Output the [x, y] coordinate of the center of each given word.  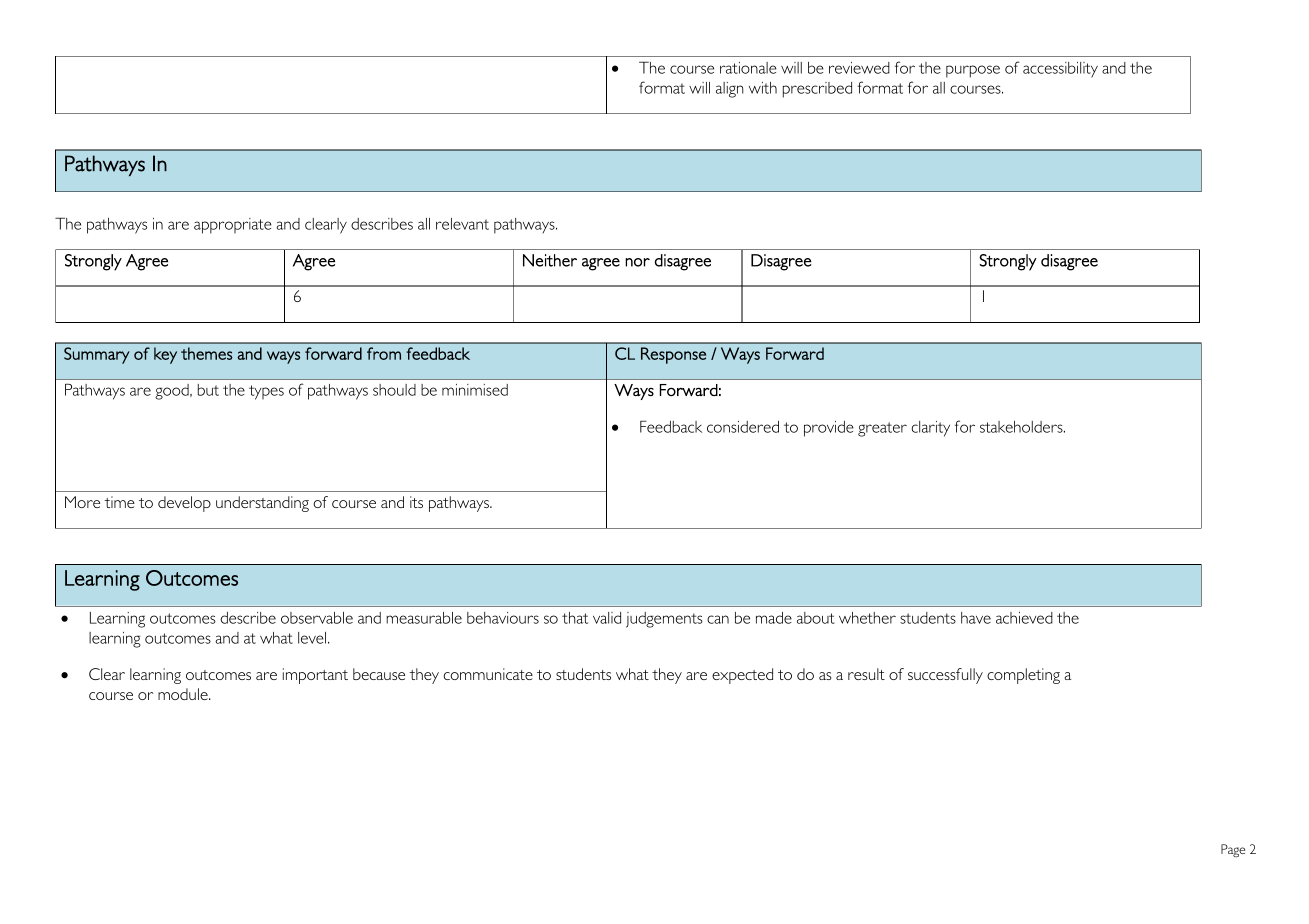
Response [673, 355]
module [184, 694]
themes [207, 353]
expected [742, 676]
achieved [1024, 618]
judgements [664, 620]
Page [1233, 850]
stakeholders [1022, 427]
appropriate [233, 226]
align [730, 90]
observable [317, 618]
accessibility [1060, 70]
